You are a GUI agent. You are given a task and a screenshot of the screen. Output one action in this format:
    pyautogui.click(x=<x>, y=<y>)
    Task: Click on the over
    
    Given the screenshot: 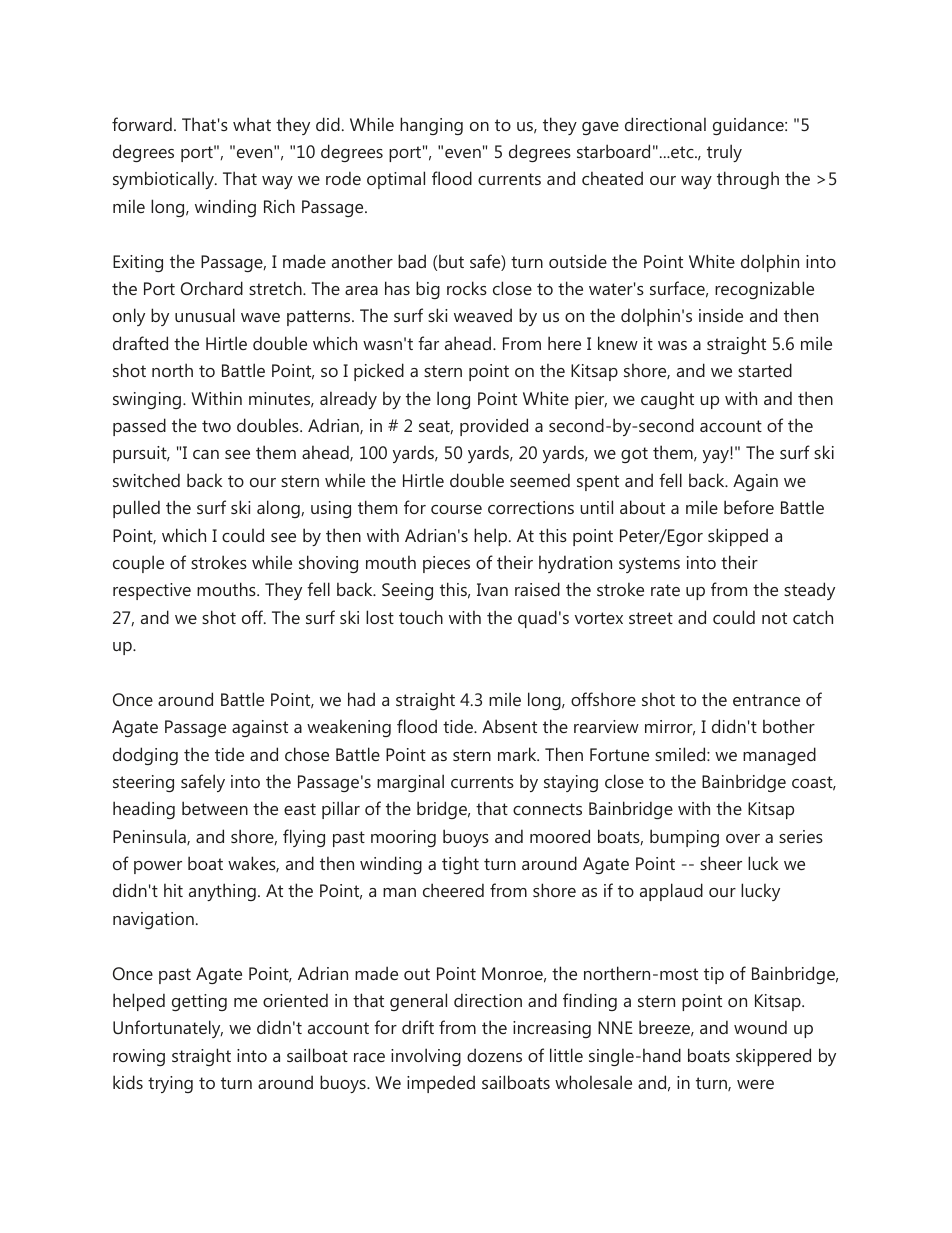 What is the action you would take?
    pyautogui.click(x=743, y=838)
